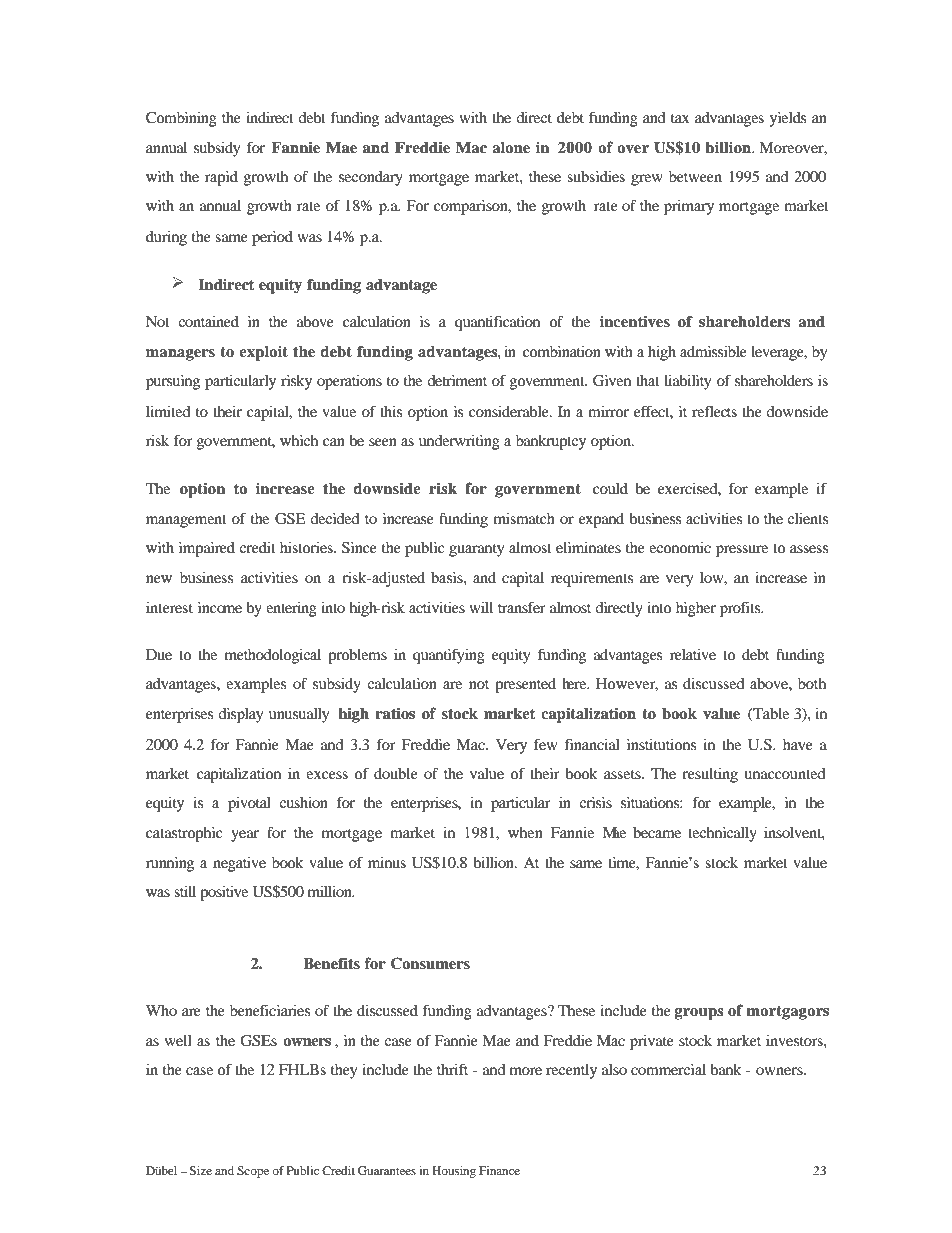 This page has width=952, height=1233. I want to click on alone, so click(511, 148).
